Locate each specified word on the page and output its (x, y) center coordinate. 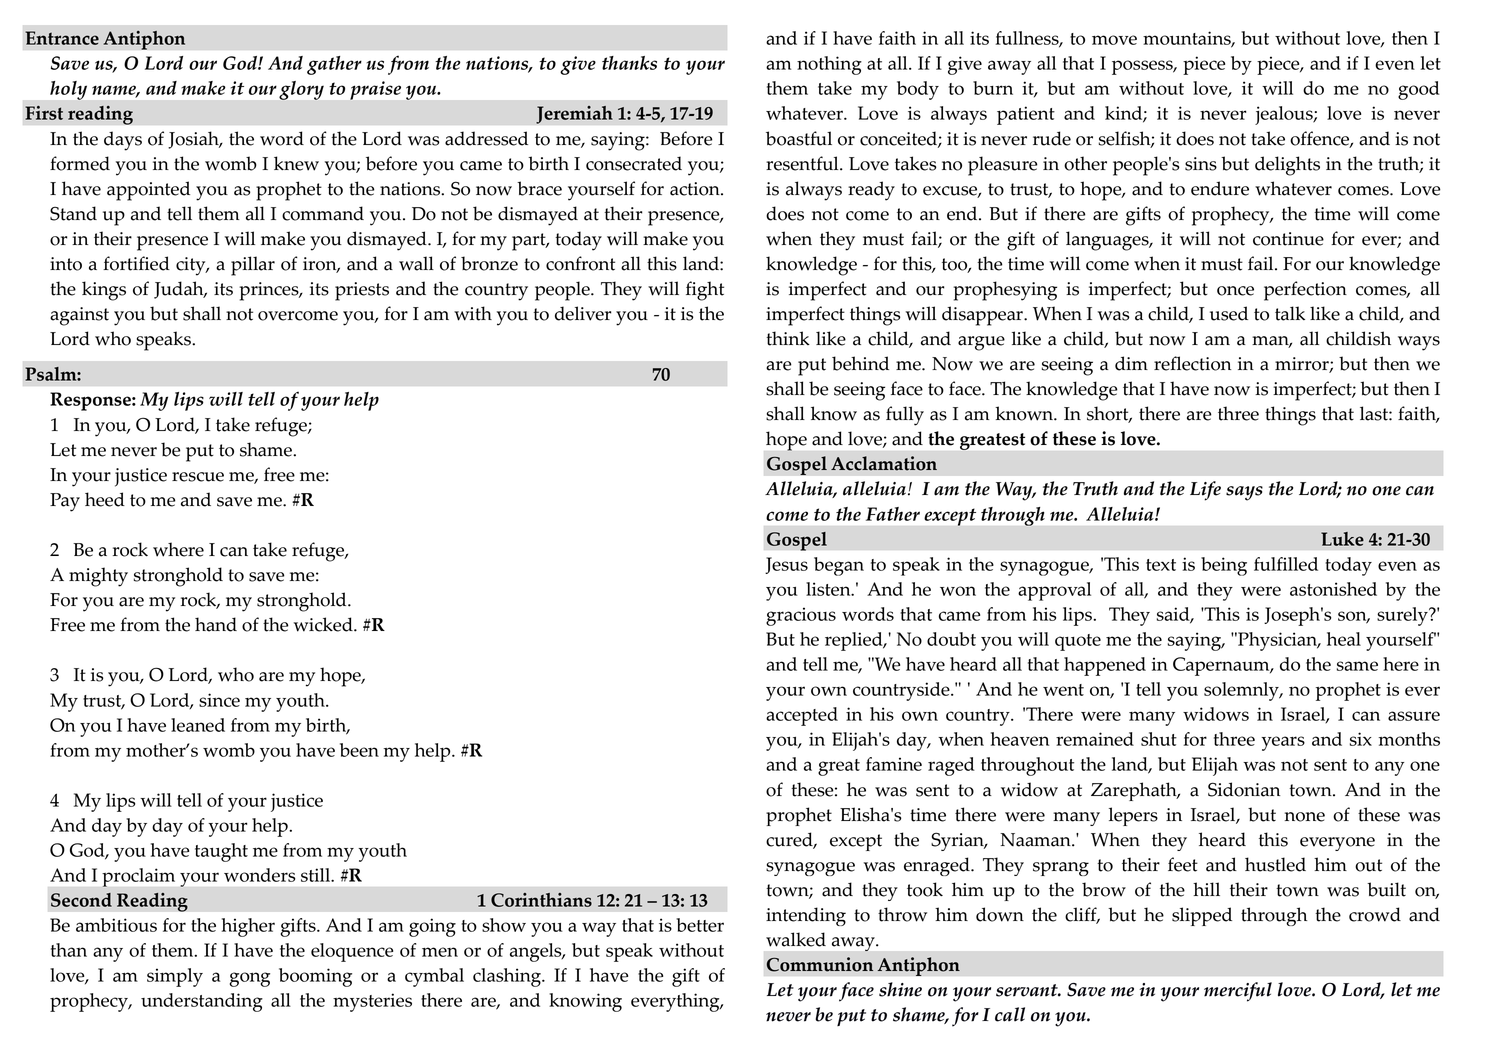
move (1114, 40)
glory (301, 90)
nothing (829, 65)
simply (175, 977)
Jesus (786, 565)
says (1244, 493)
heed (105, 499)
